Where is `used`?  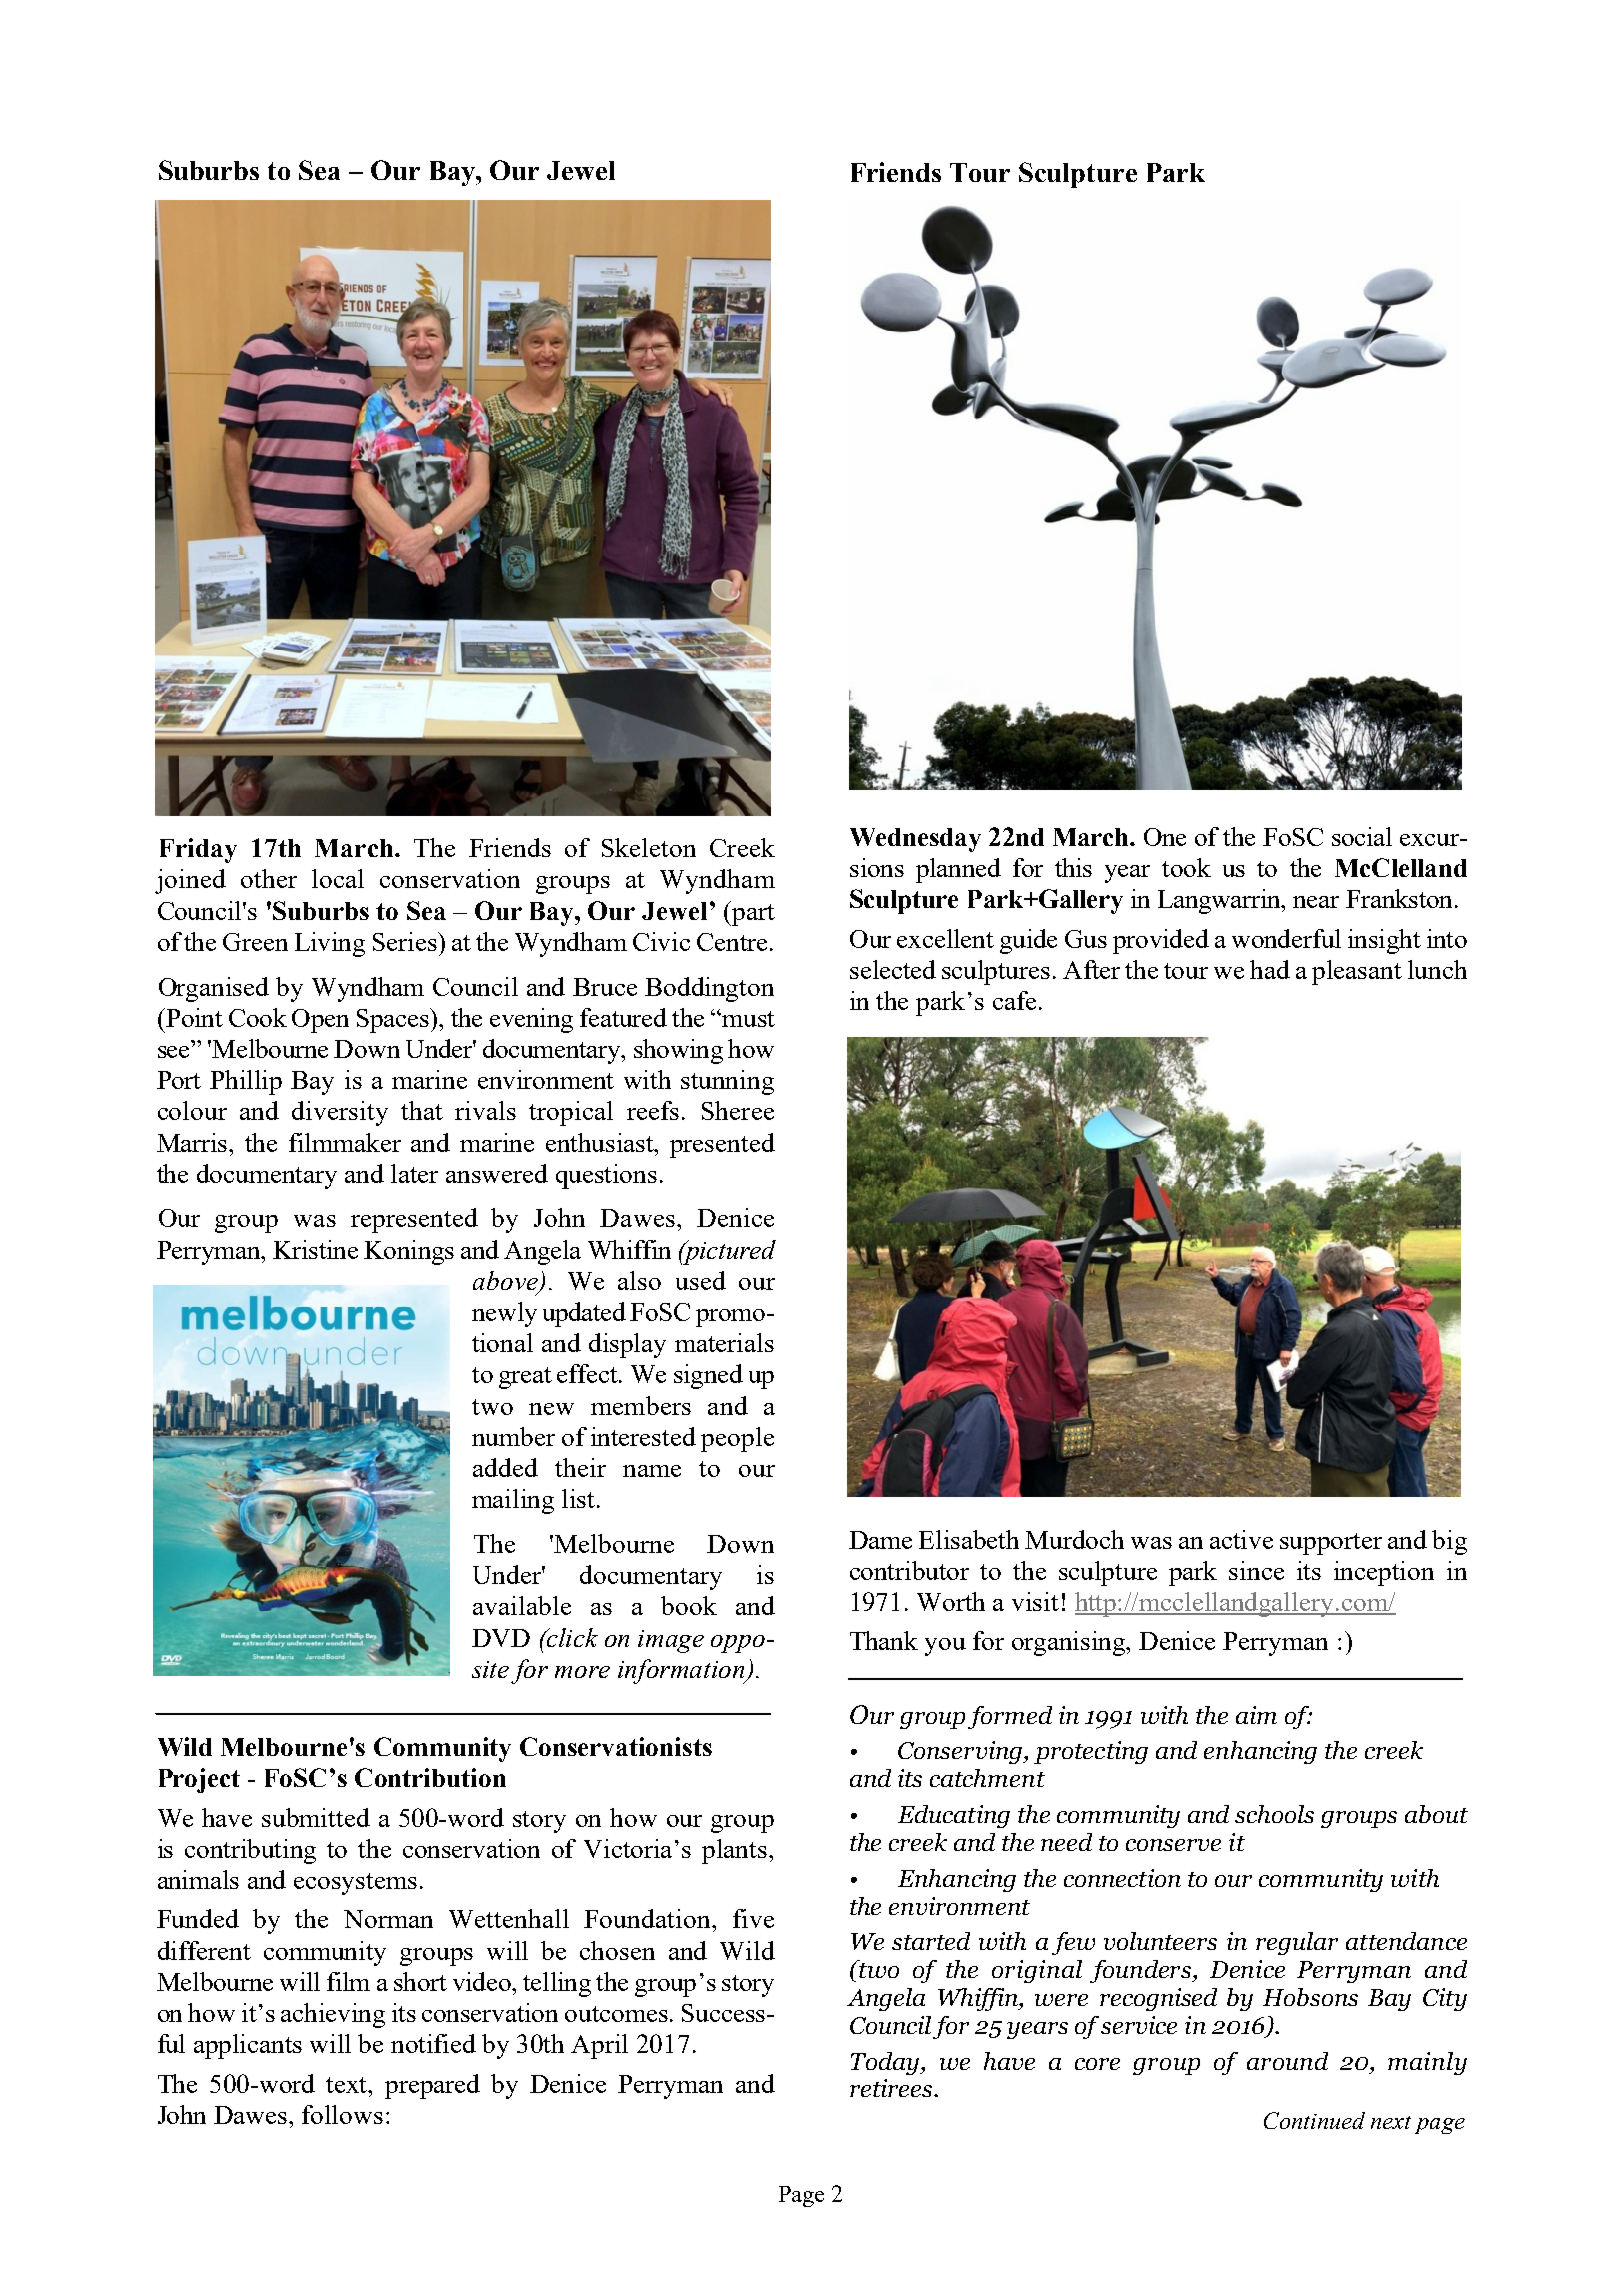 used is located at coordinates (701, 1280).
